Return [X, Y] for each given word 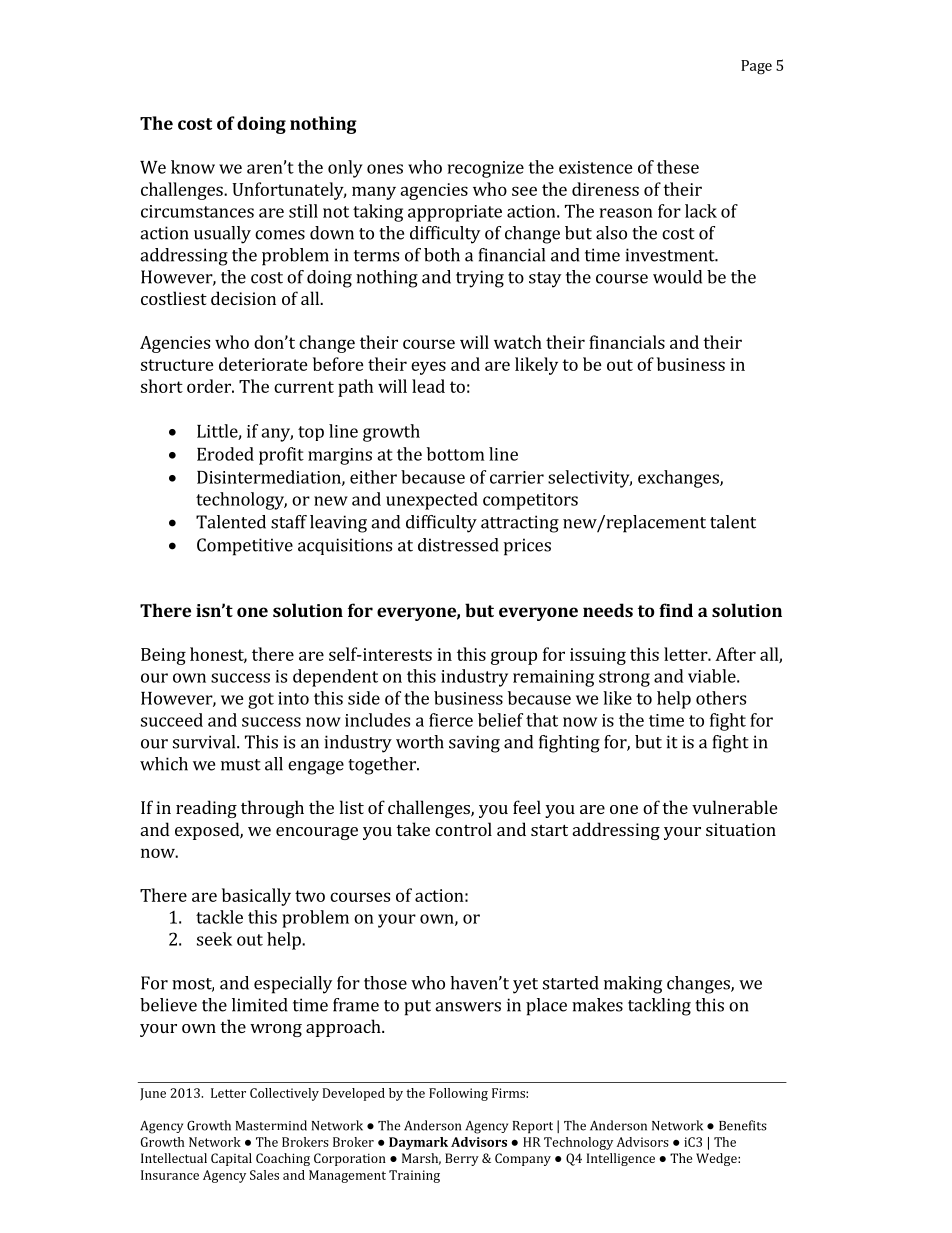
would [677, 277]
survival [205, 742]
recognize [486, 169]
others [721, 698]
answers [468, 1007]
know [193, 167]
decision [243, 298]
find [676, 610]
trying [480, 279]
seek [214, 939]
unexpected [432, 501]
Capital [231, 1159]
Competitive [245, 547]
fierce [451, 720]
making [633, 985]
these [678, 167]
